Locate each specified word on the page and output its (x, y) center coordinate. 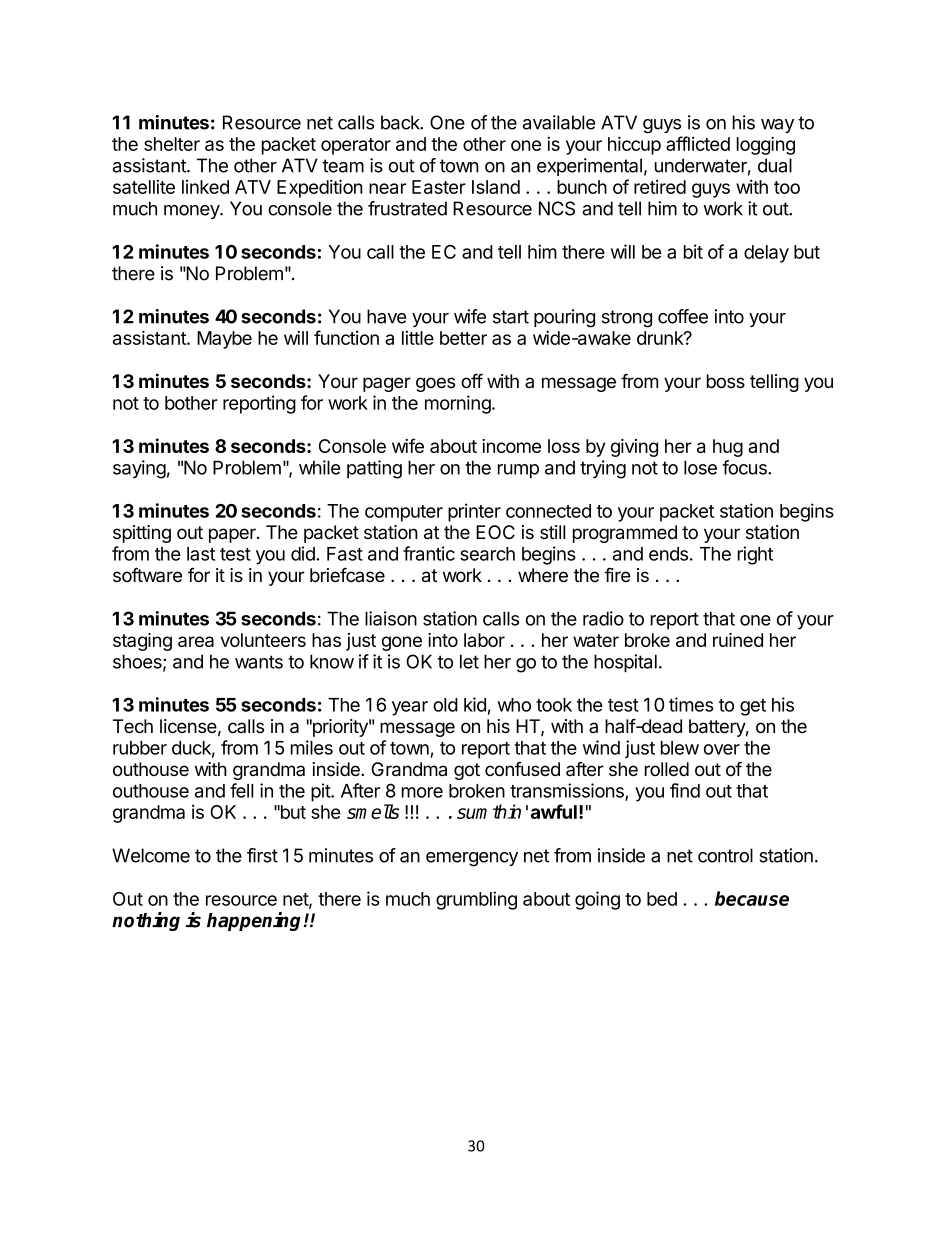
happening (254, 921)
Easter (439, 187)
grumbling (476, 900)
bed (662, 899)
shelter (172, 144)
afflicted (698, 143)
